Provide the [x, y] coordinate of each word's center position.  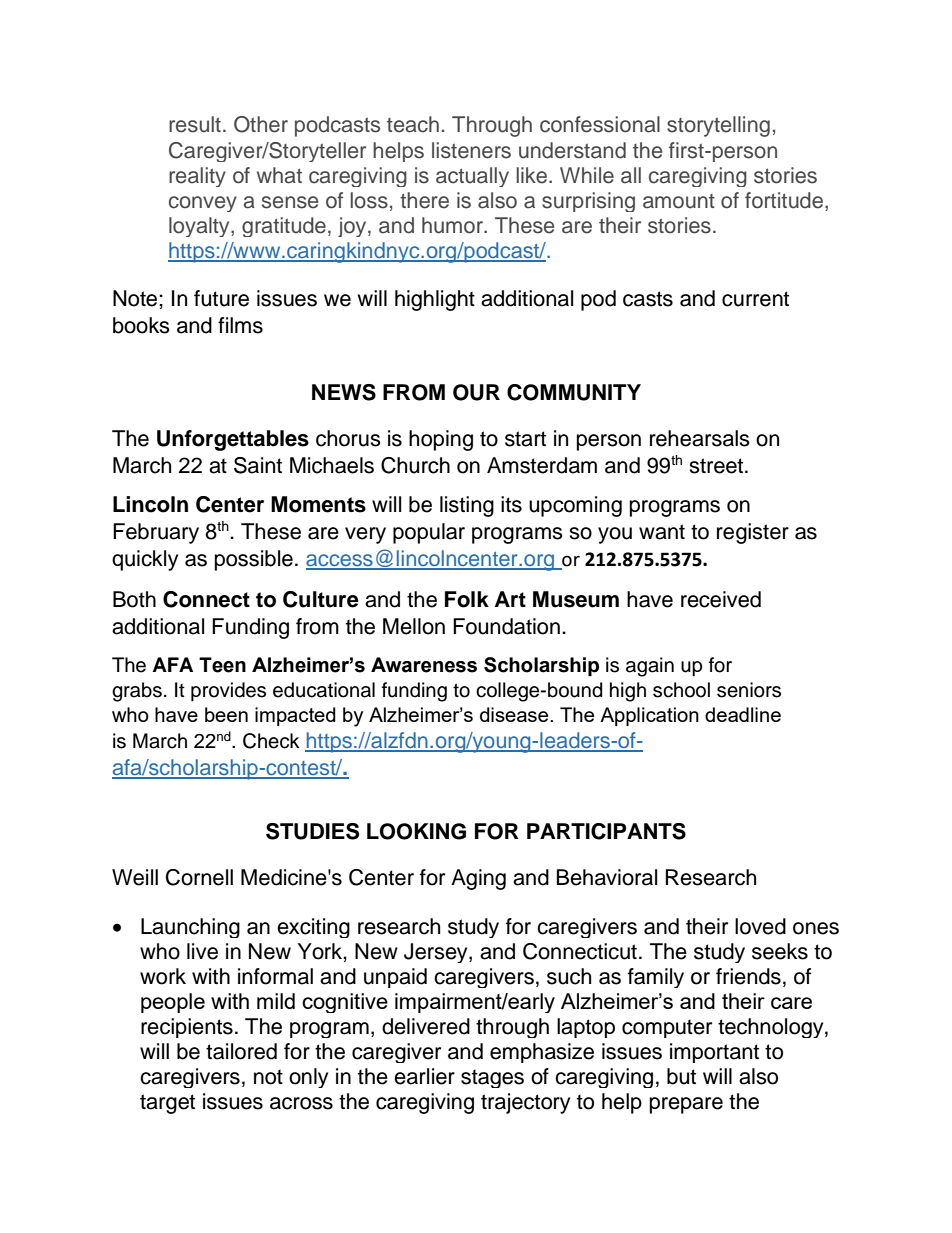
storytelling [718, 126]
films [240, 325]
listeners [471, 150]
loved [760, 926]
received [721, 599]
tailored [241, 1051]
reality [197, 177]
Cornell [199, 877]
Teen [222, 665]
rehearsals [700, 438]
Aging [478, 879]
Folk [467, 599]
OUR [476, 392]
